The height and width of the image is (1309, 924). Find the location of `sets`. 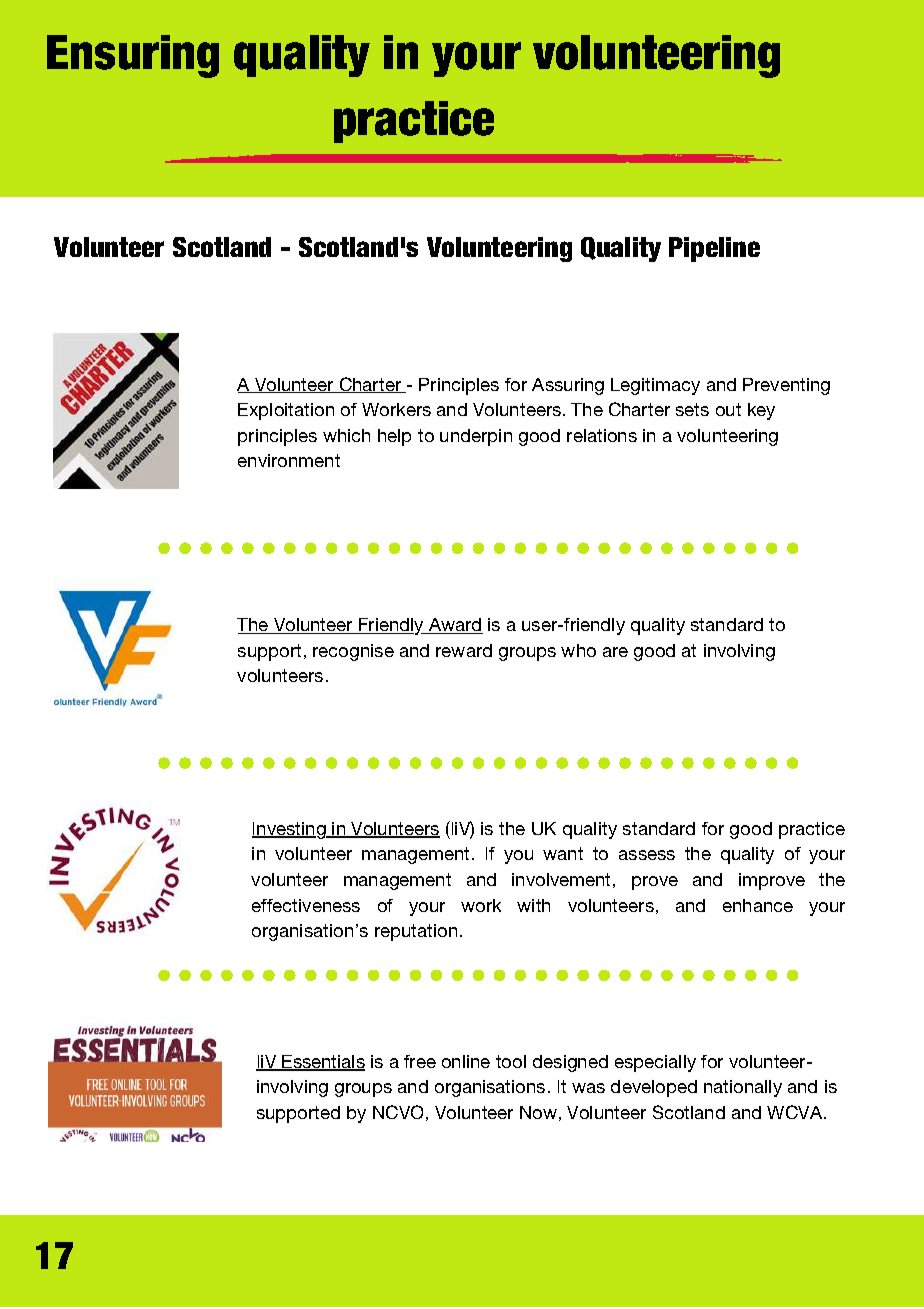

sets is located at coordinates (692, 409).
